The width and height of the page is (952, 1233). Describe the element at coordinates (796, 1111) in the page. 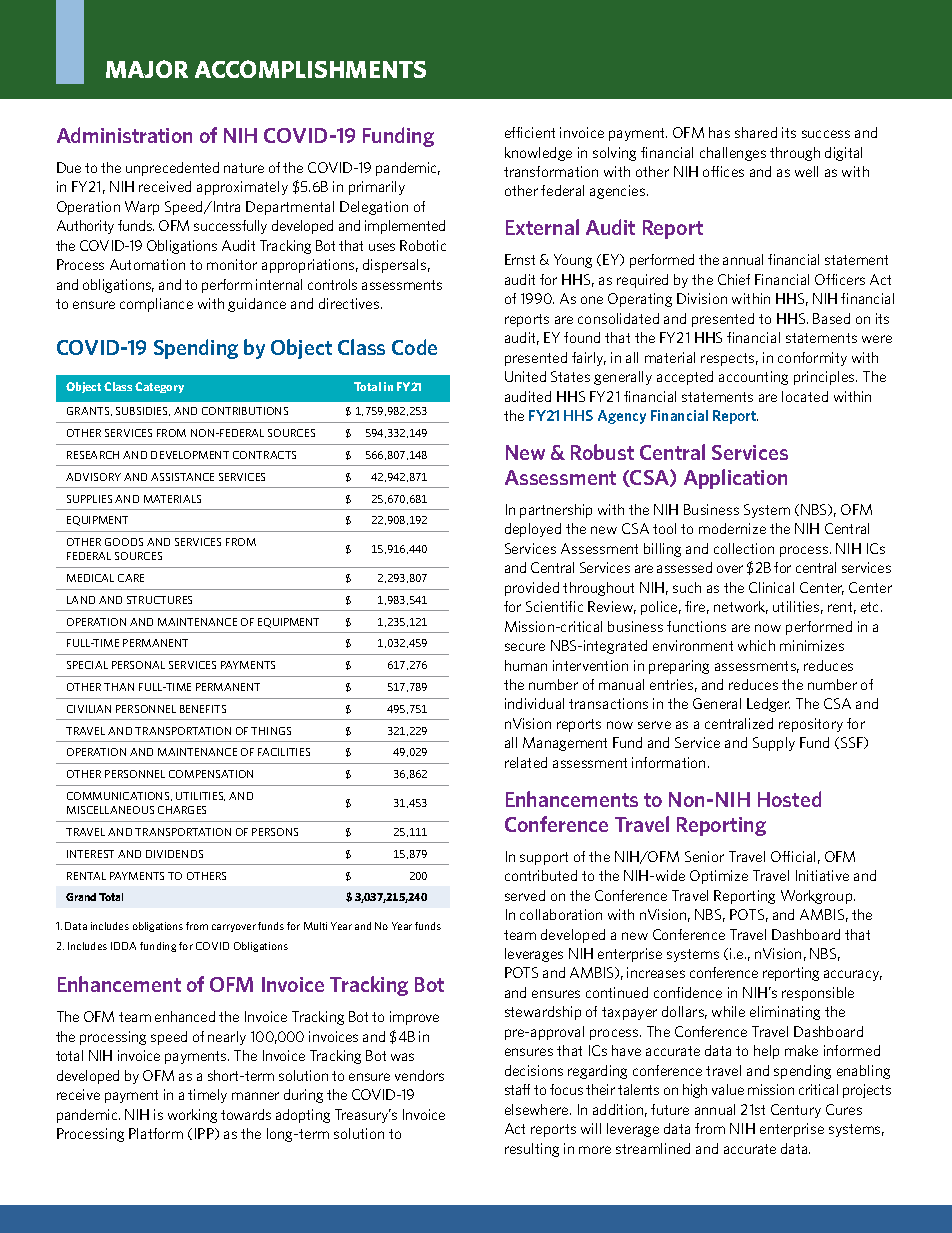

I see `Century` at that location.
